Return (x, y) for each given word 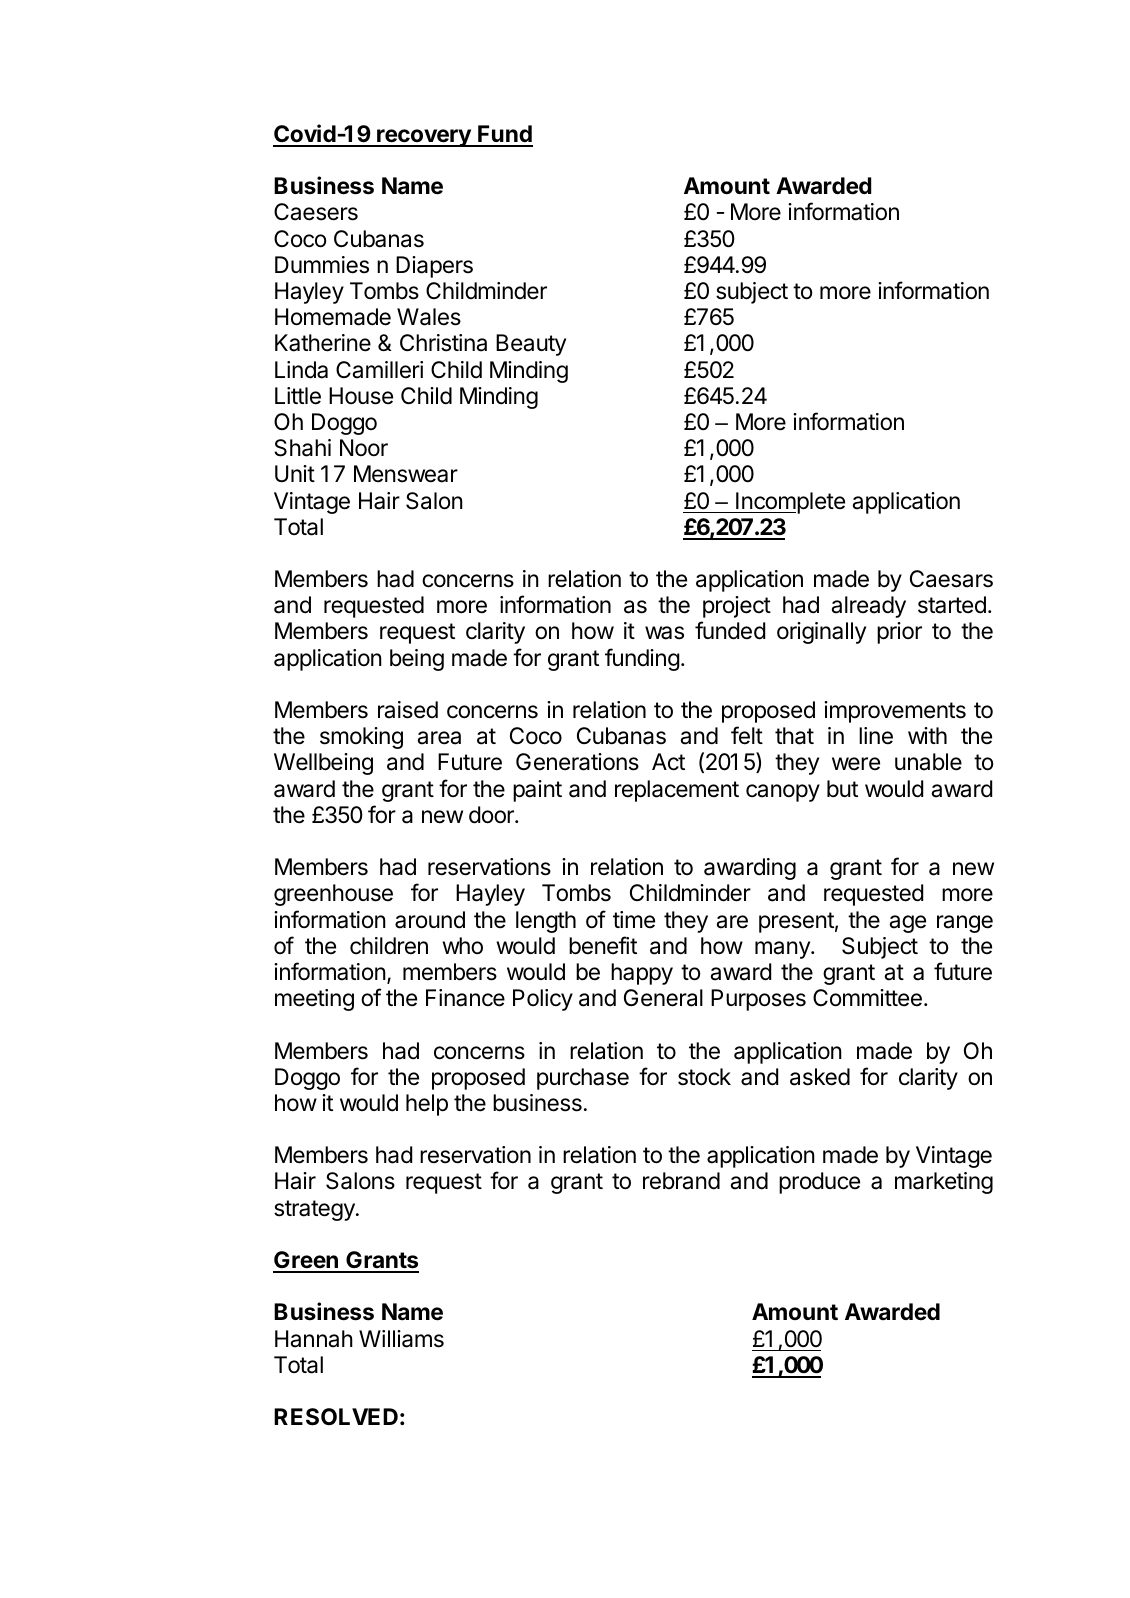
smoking (361, 738)
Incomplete (789, 503)
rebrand (681, 1181)
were (856, 764)
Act (668, 762)
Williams (401, 1339)
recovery (424, 138)
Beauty (531, 345)
